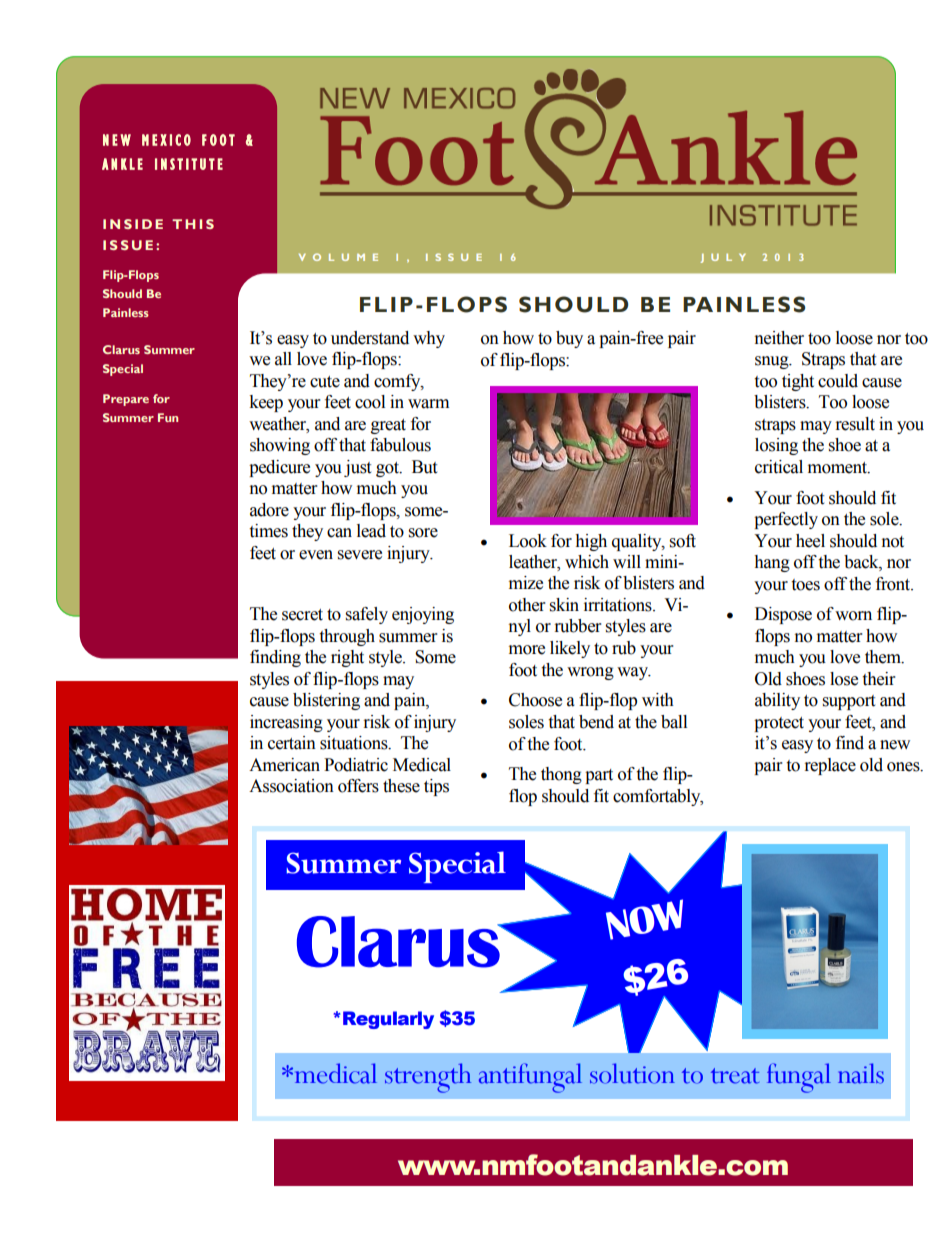 The width and height of the screenshot is (952, 1233). What do you see at coordinates (569, 339) in the screenshot?
I see `buy` at bounding box center [569, 339].
